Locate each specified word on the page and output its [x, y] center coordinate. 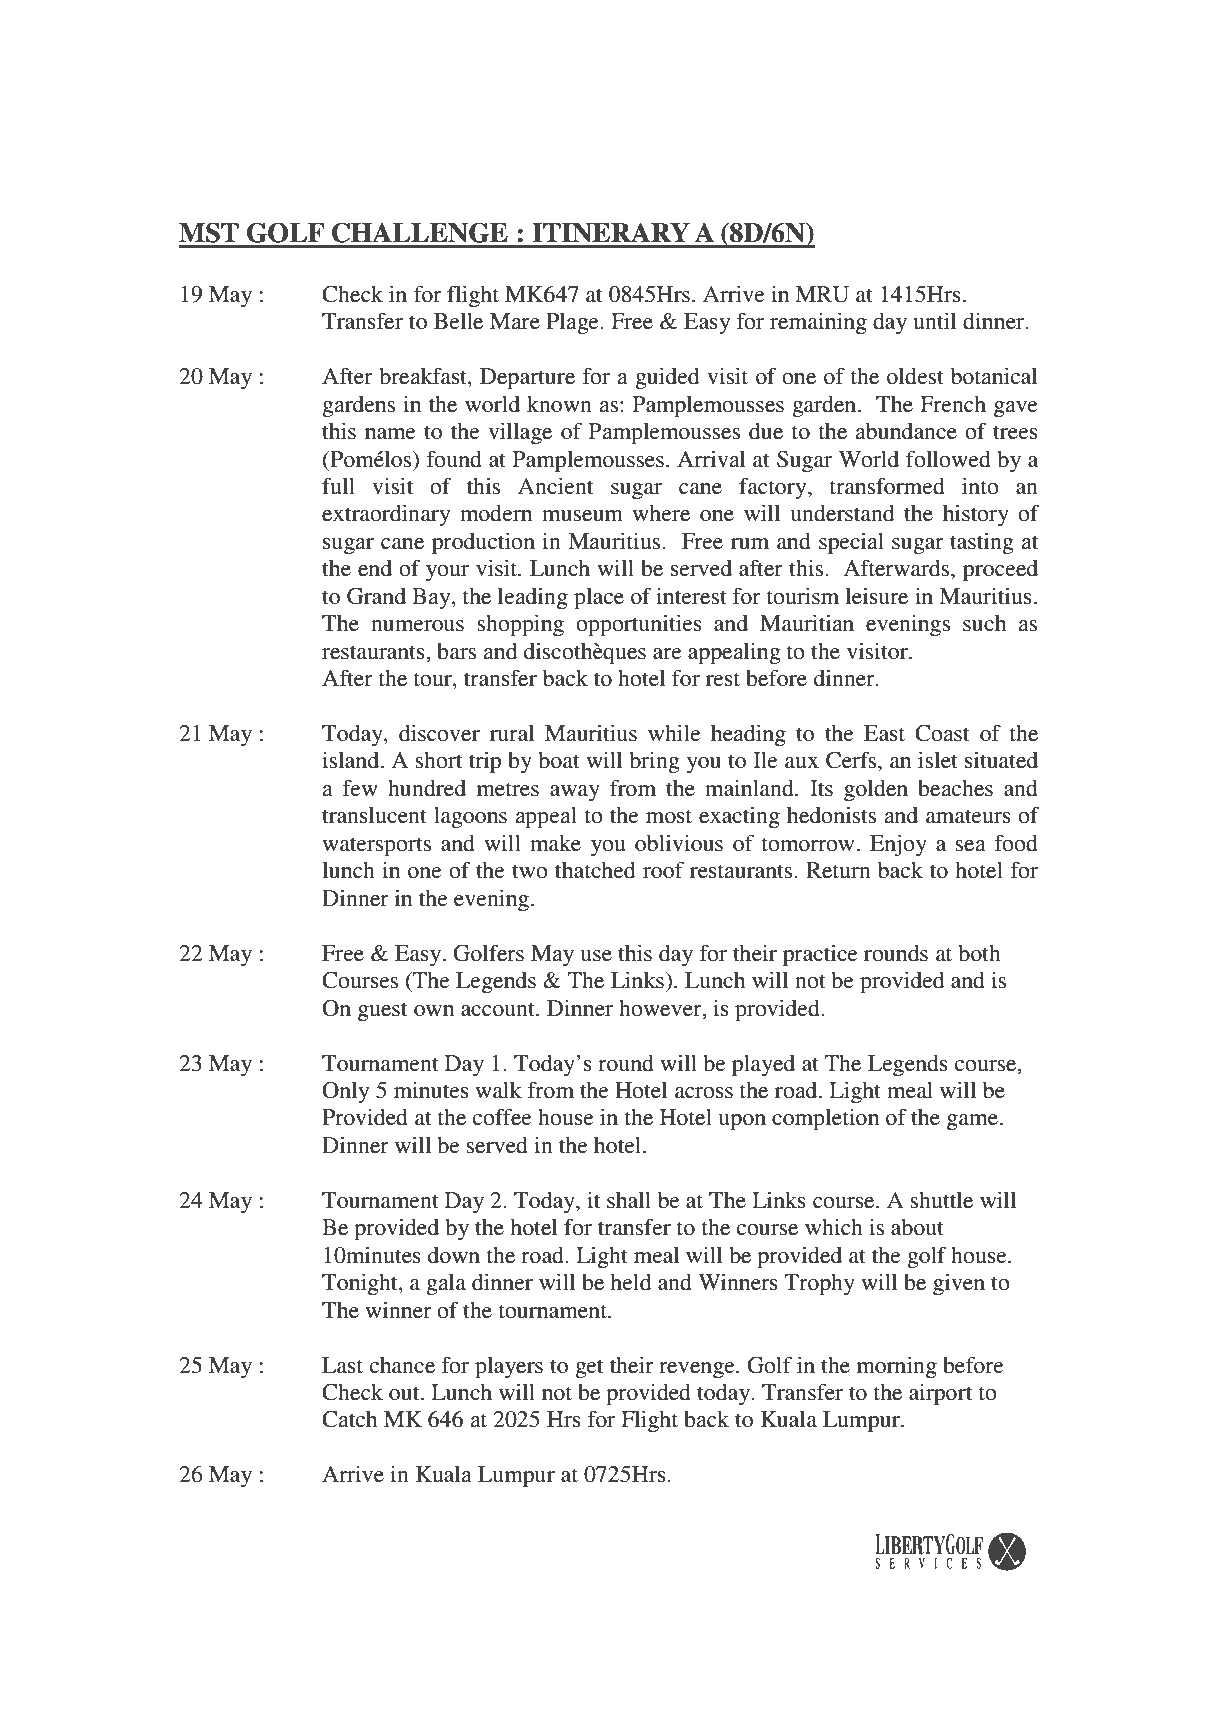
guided [667, 378]
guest [382, 1011]
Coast [942, 733]
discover [439, 733]
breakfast [424, 377]
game [972, 1122]
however [661, 1008]
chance [402, 1365]
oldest [915, 376]
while [674, 733]
